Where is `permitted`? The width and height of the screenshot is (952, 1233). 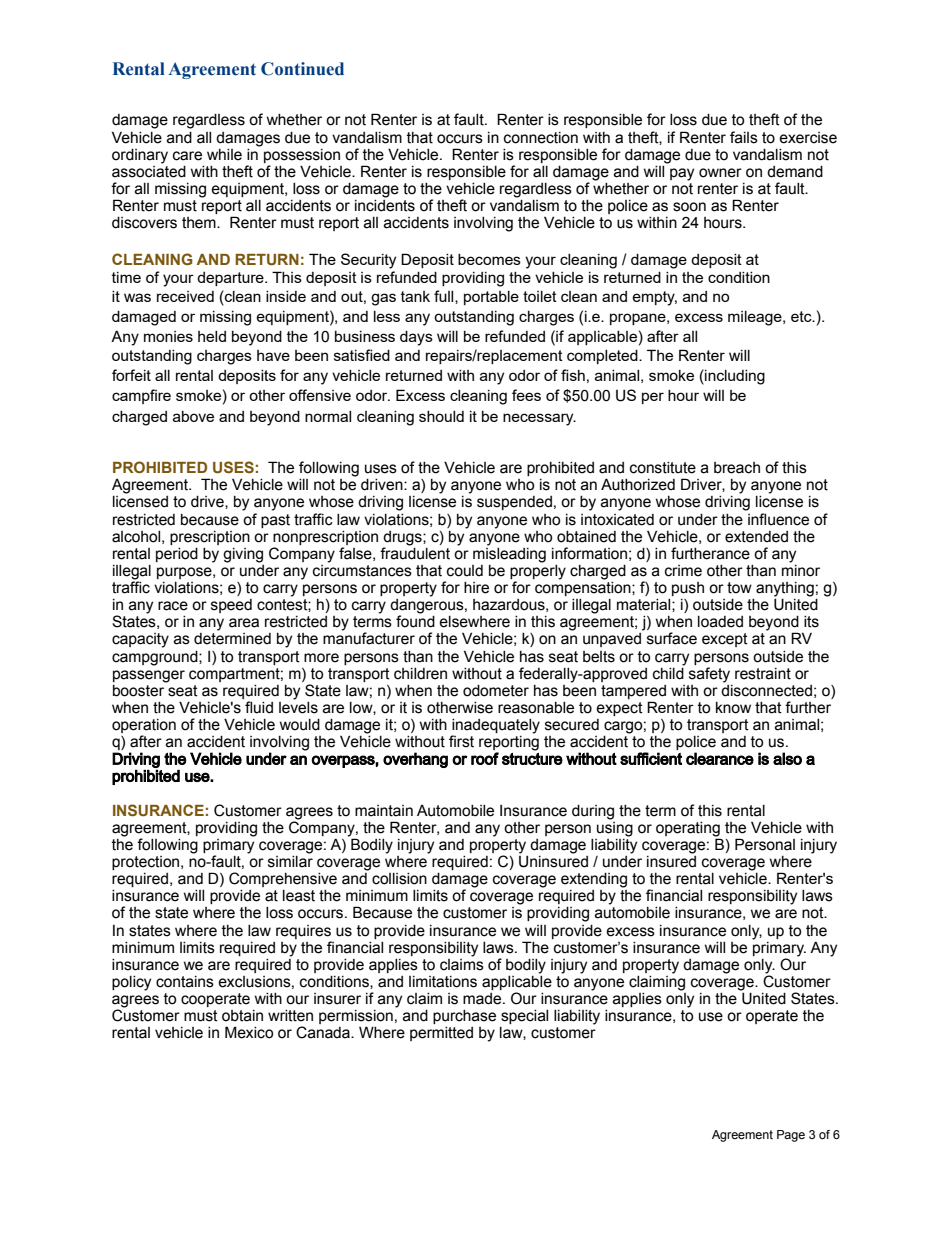 permitted is located at coordinates (441, 1034).
